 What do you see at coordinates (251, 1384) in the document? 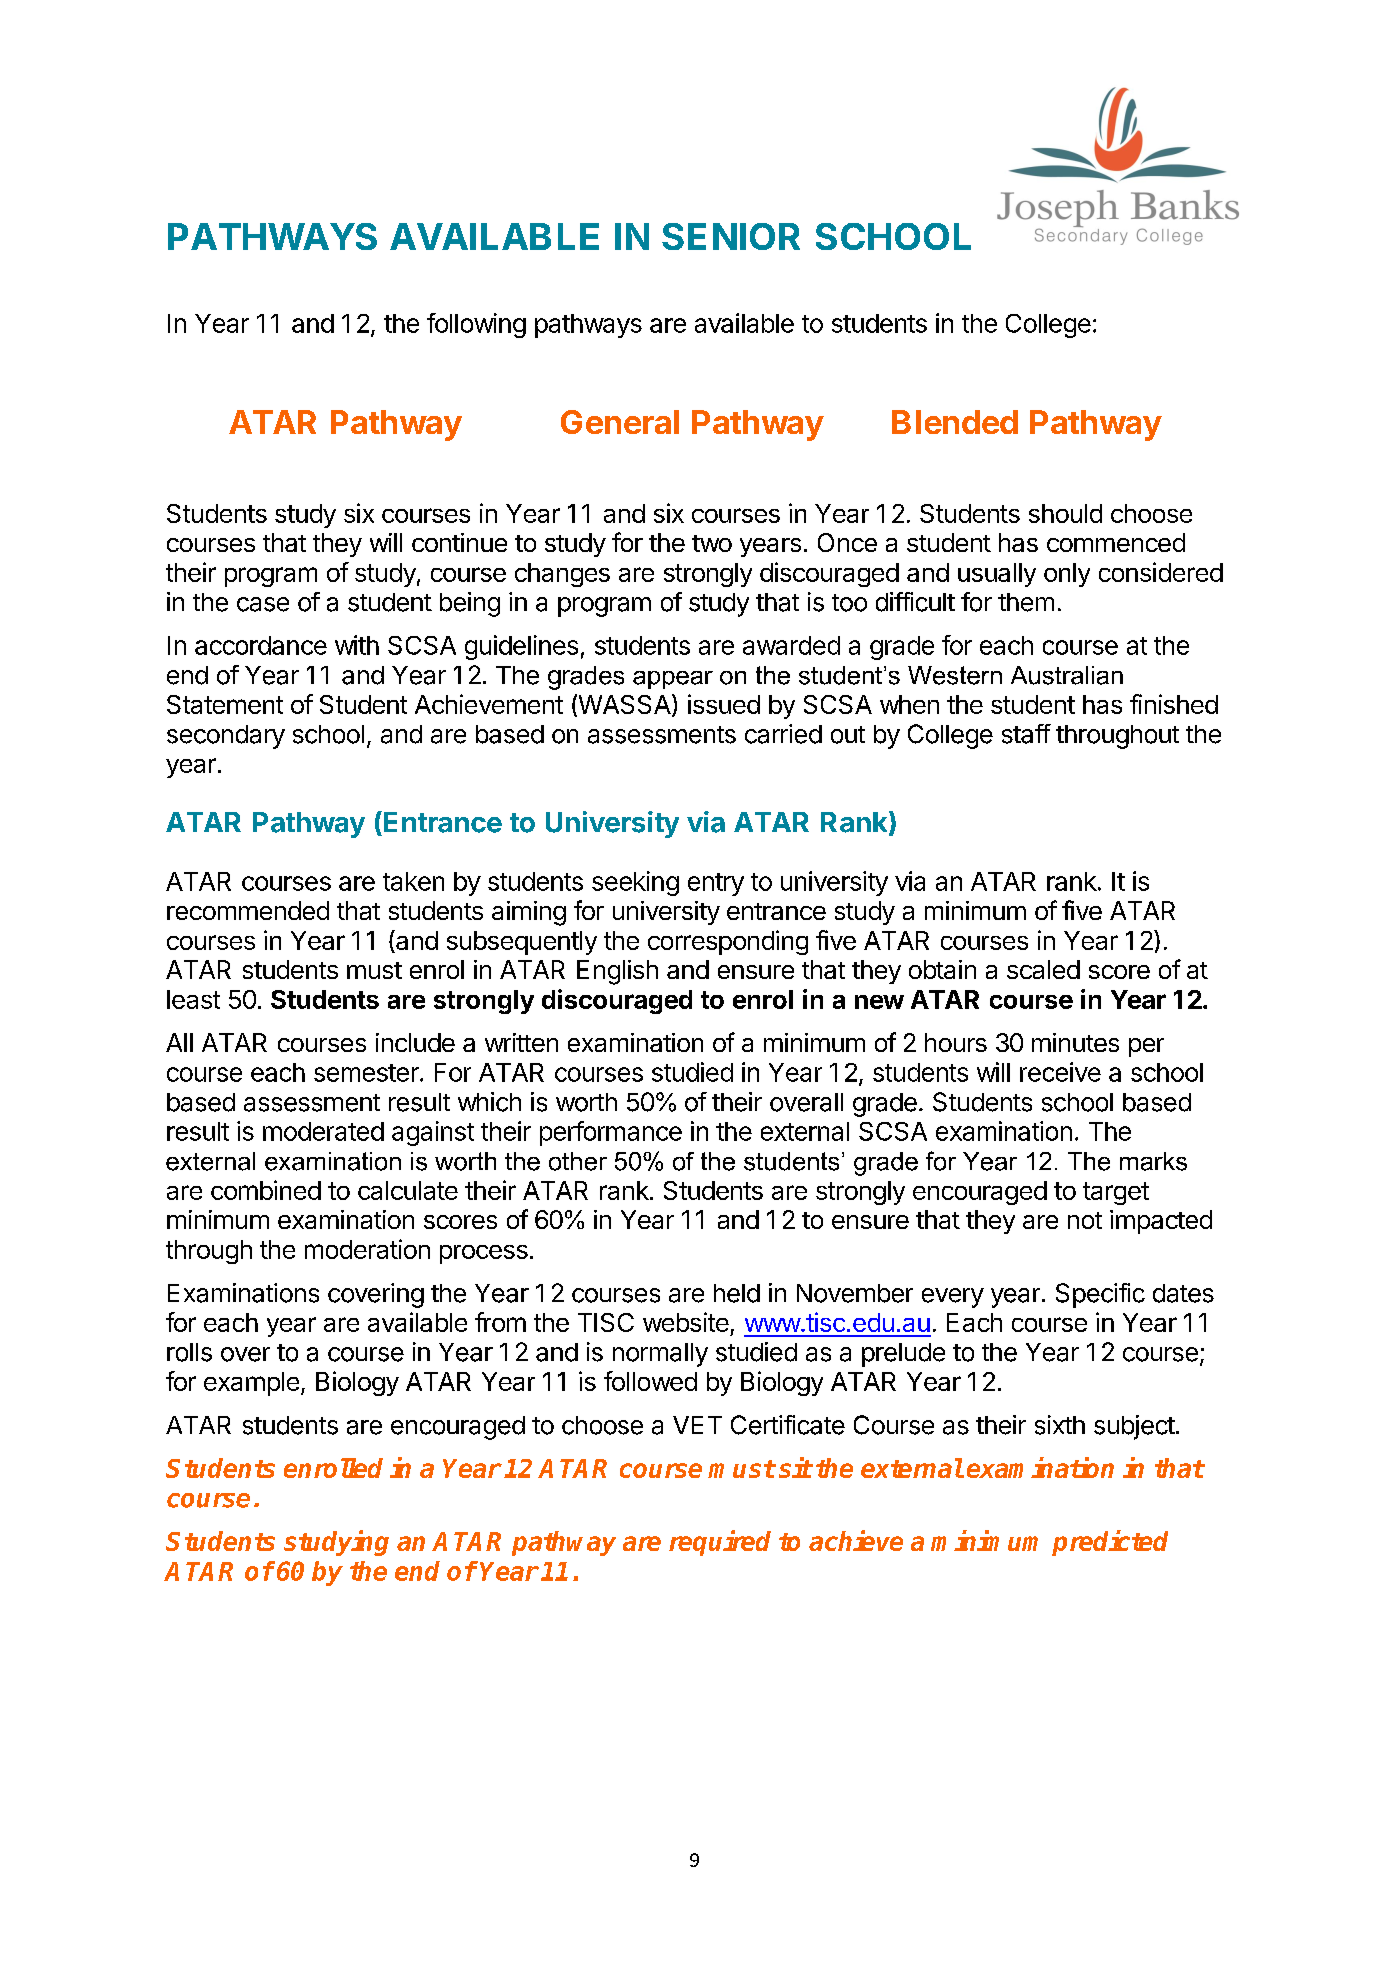
I see `example` at bounding box center [251, 1384].
